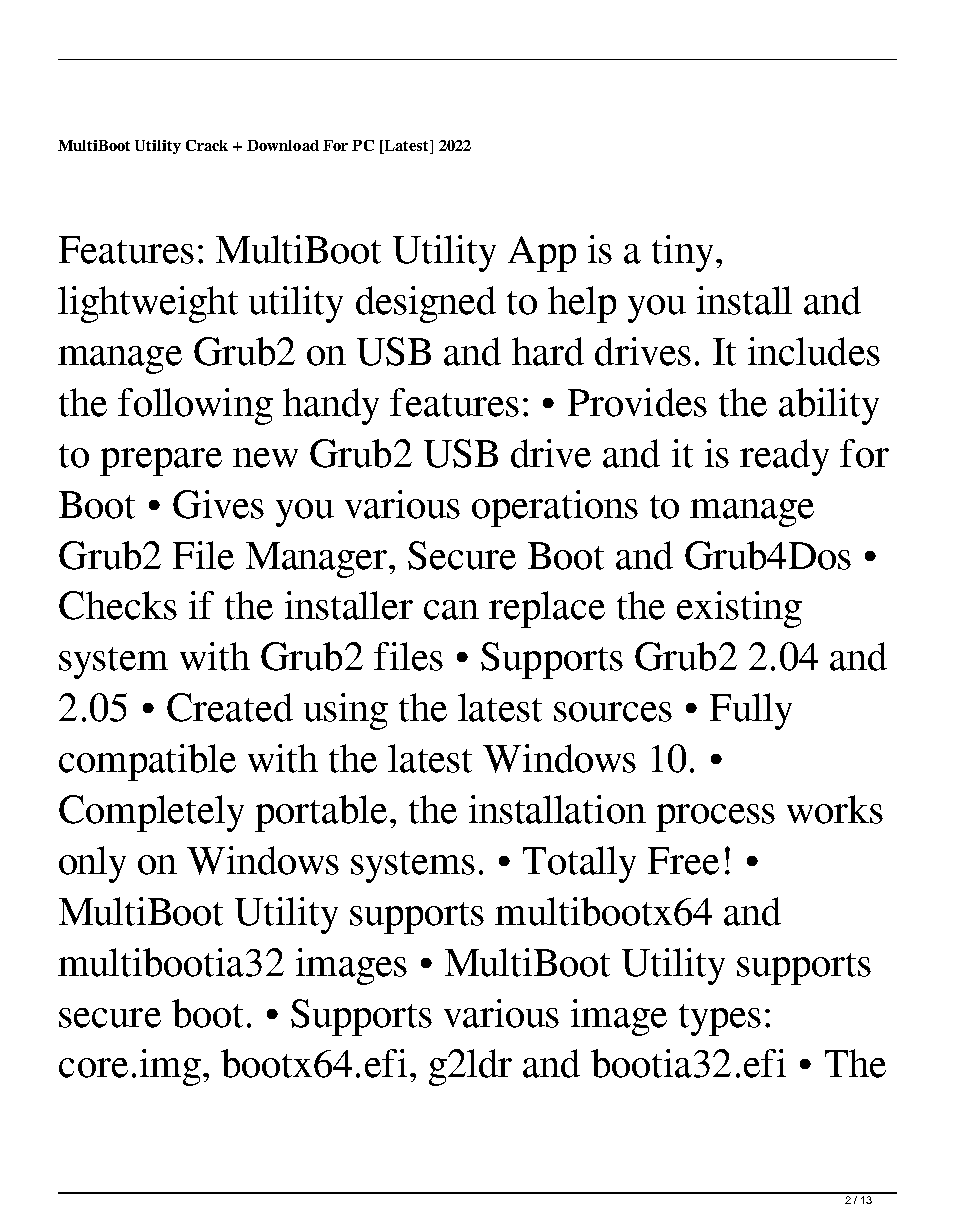  What do you see at coordinates (92, 864) in the screenshot?
I see `only` at bounding box center [92, 864].
